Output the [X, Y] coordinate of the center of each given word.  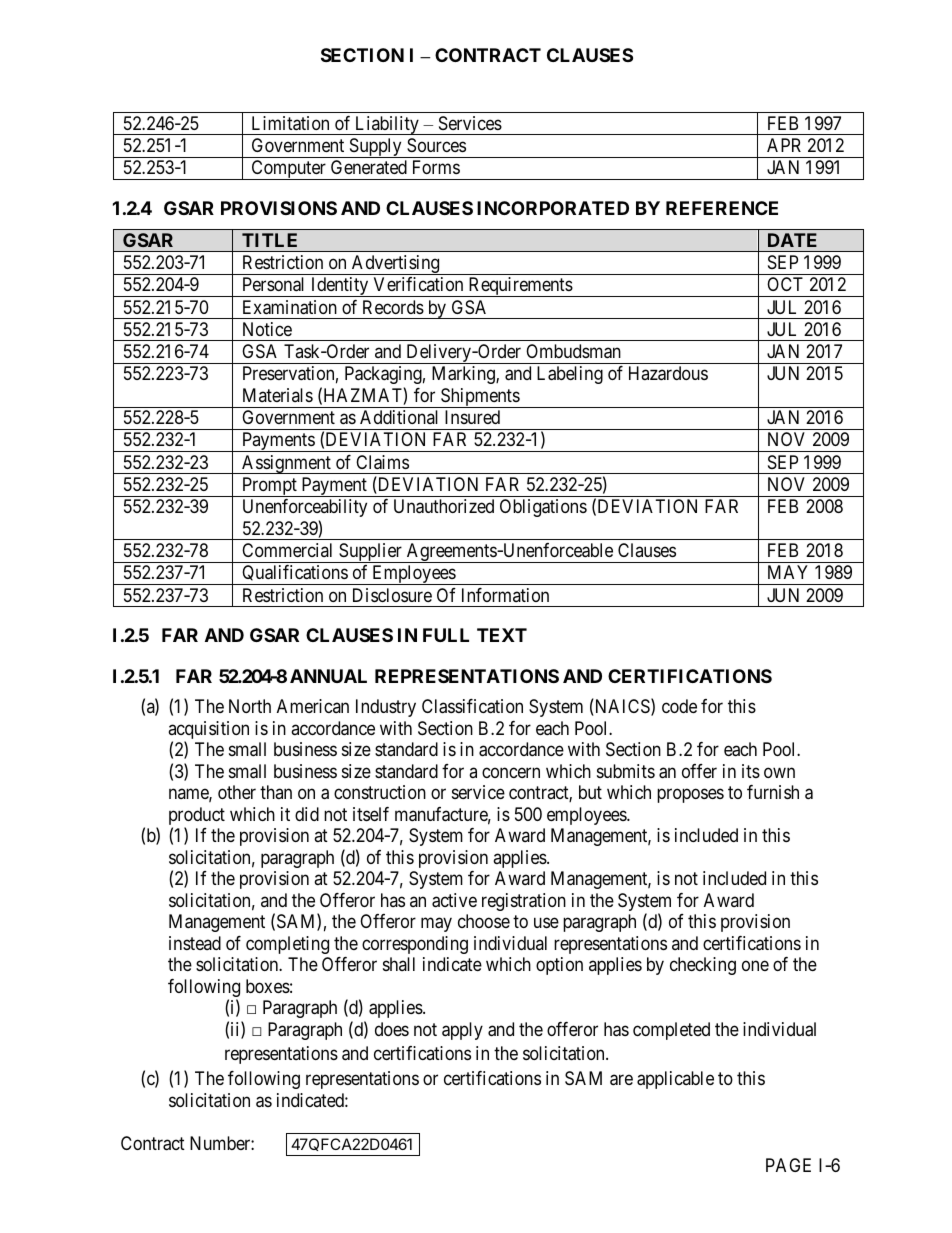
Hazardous [668, 373]
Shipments [480, 398]
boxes [268, 986]
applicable [675, 1080]
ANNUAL [328, 676]
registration [524, 902]
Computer [288, 170]
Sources [436, 145]
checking [703, 966]
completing [287, 945]
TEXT [502, 635]
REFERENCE [722, 208]
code [679, 706]
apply [462, 1031]
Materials [278, 395]
